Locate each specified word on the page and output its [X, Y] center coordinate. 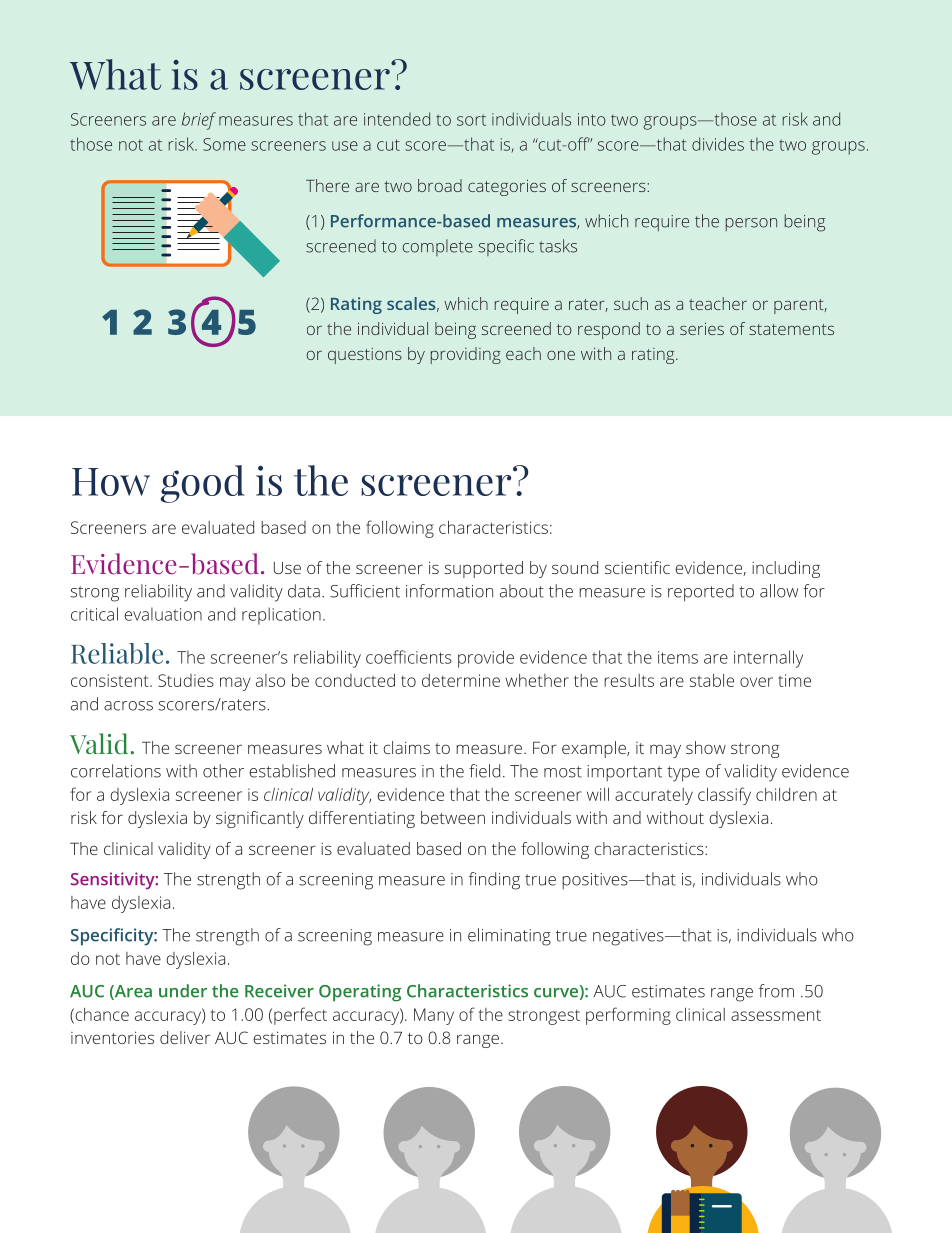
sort [471, 120]
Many [434, 1016]
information [449, 591]
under [183, 991]
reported [701, 593]
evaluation [163, 614]
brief [199, 121]
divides [718, 144]
